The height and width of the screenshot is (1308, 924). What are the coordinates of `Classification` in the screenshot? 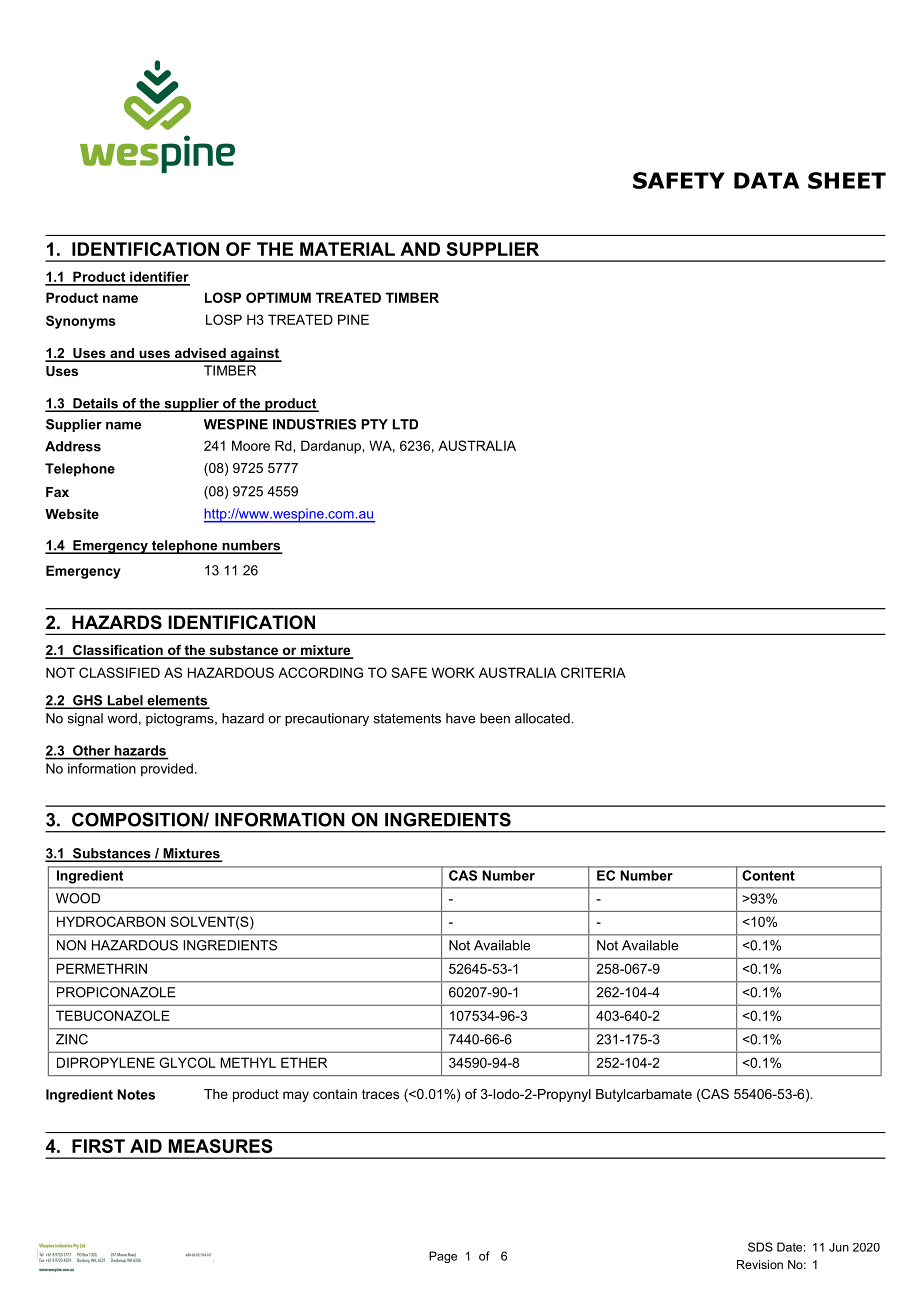 It's located at (118, 651).
